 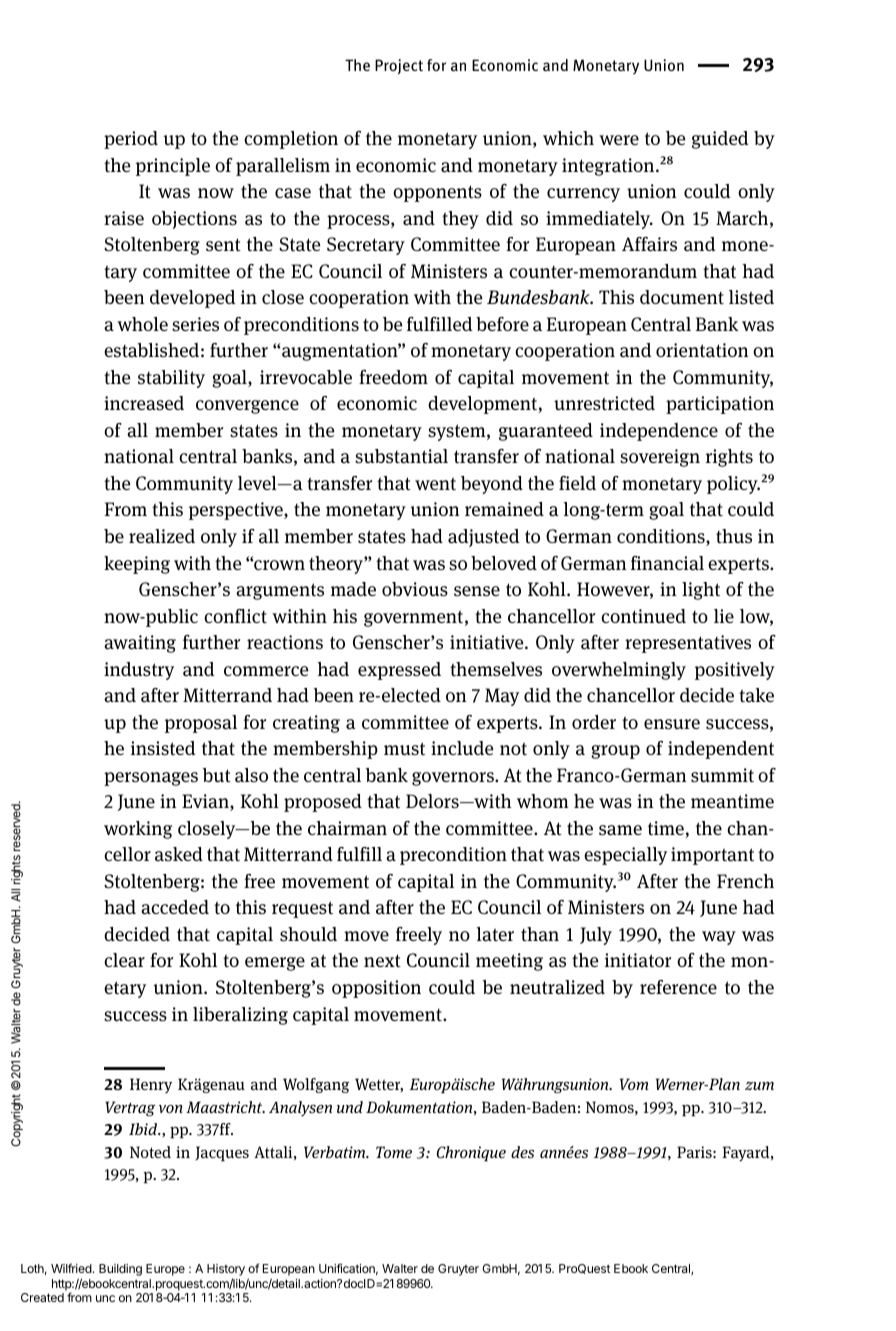 What do you see at coordinates (131, 140) in the page?
I see `period` at bounding box center [131, 140].
